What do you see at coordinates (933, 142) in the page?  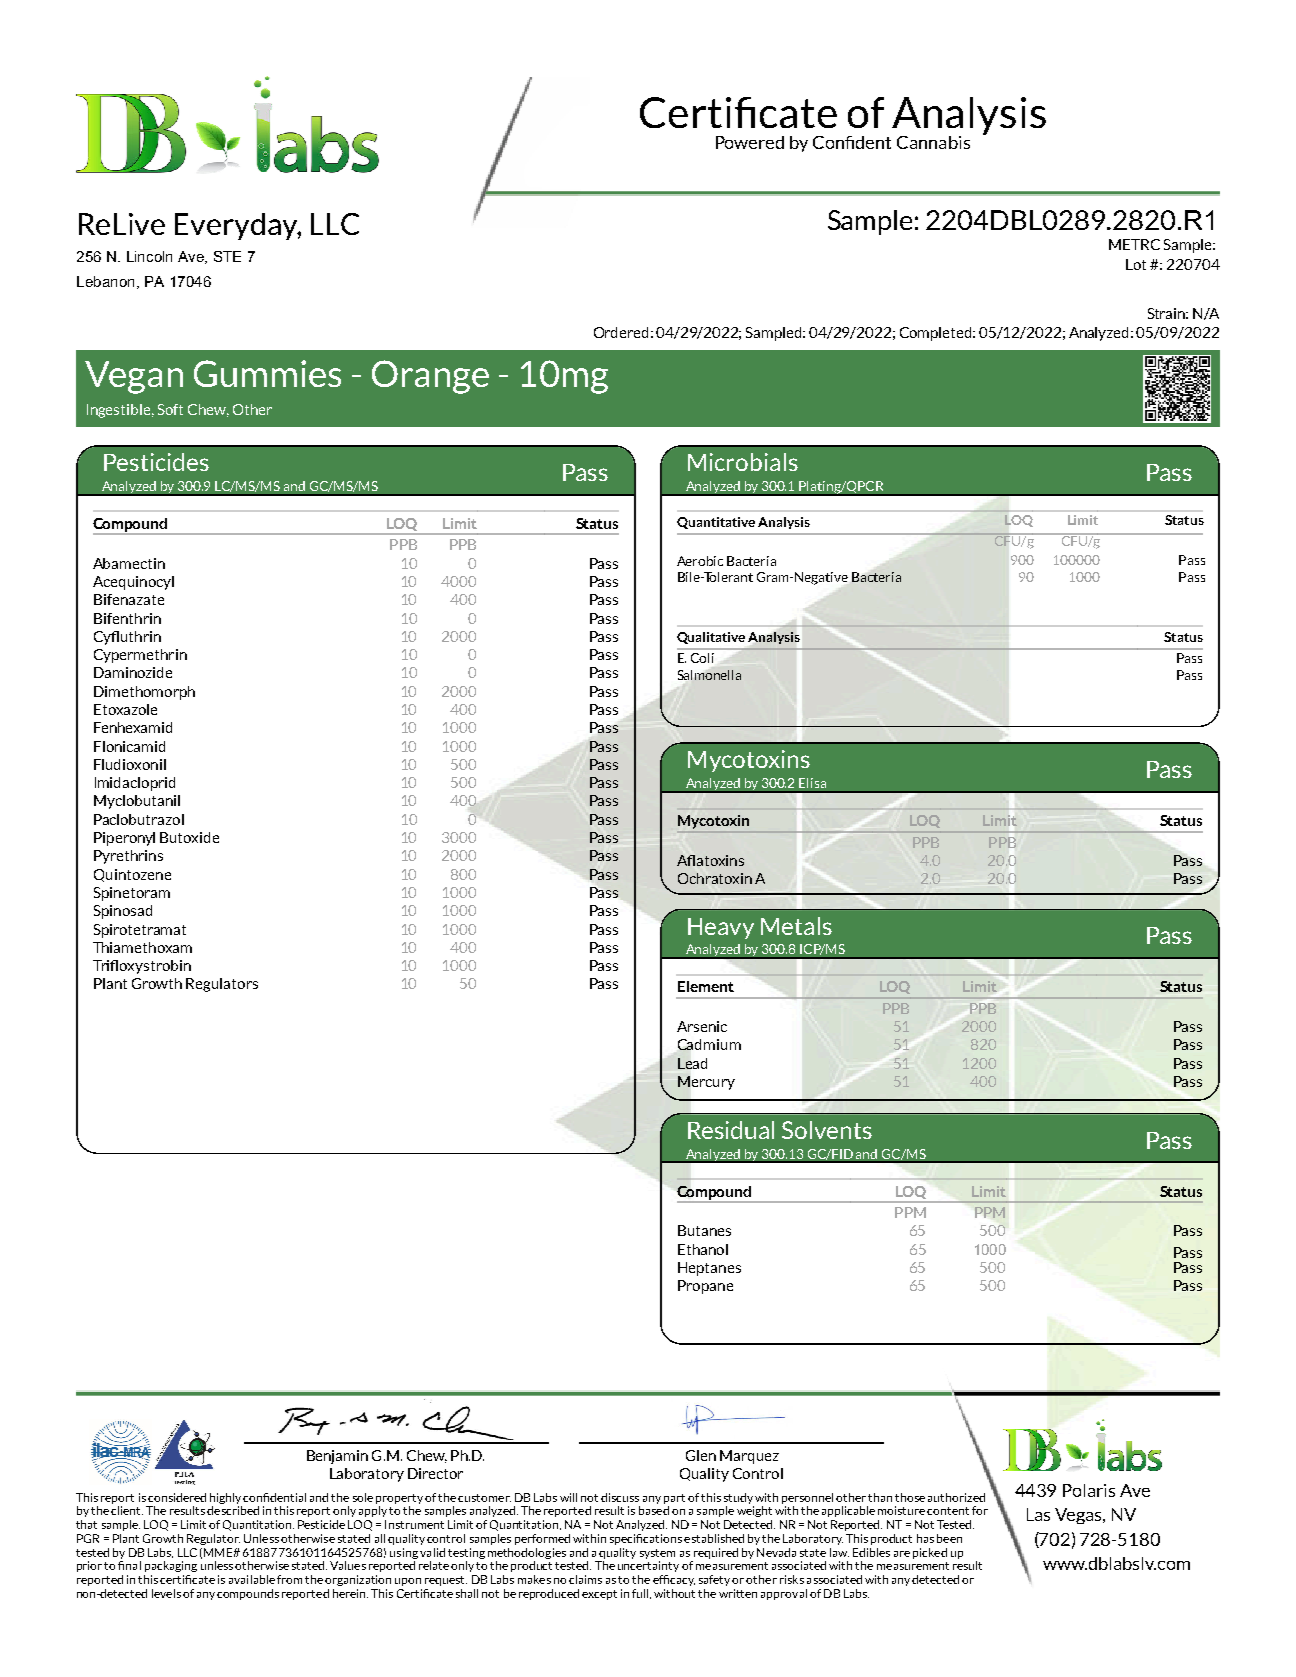 I see `Cannabis` at bounding box center [933, 142].
